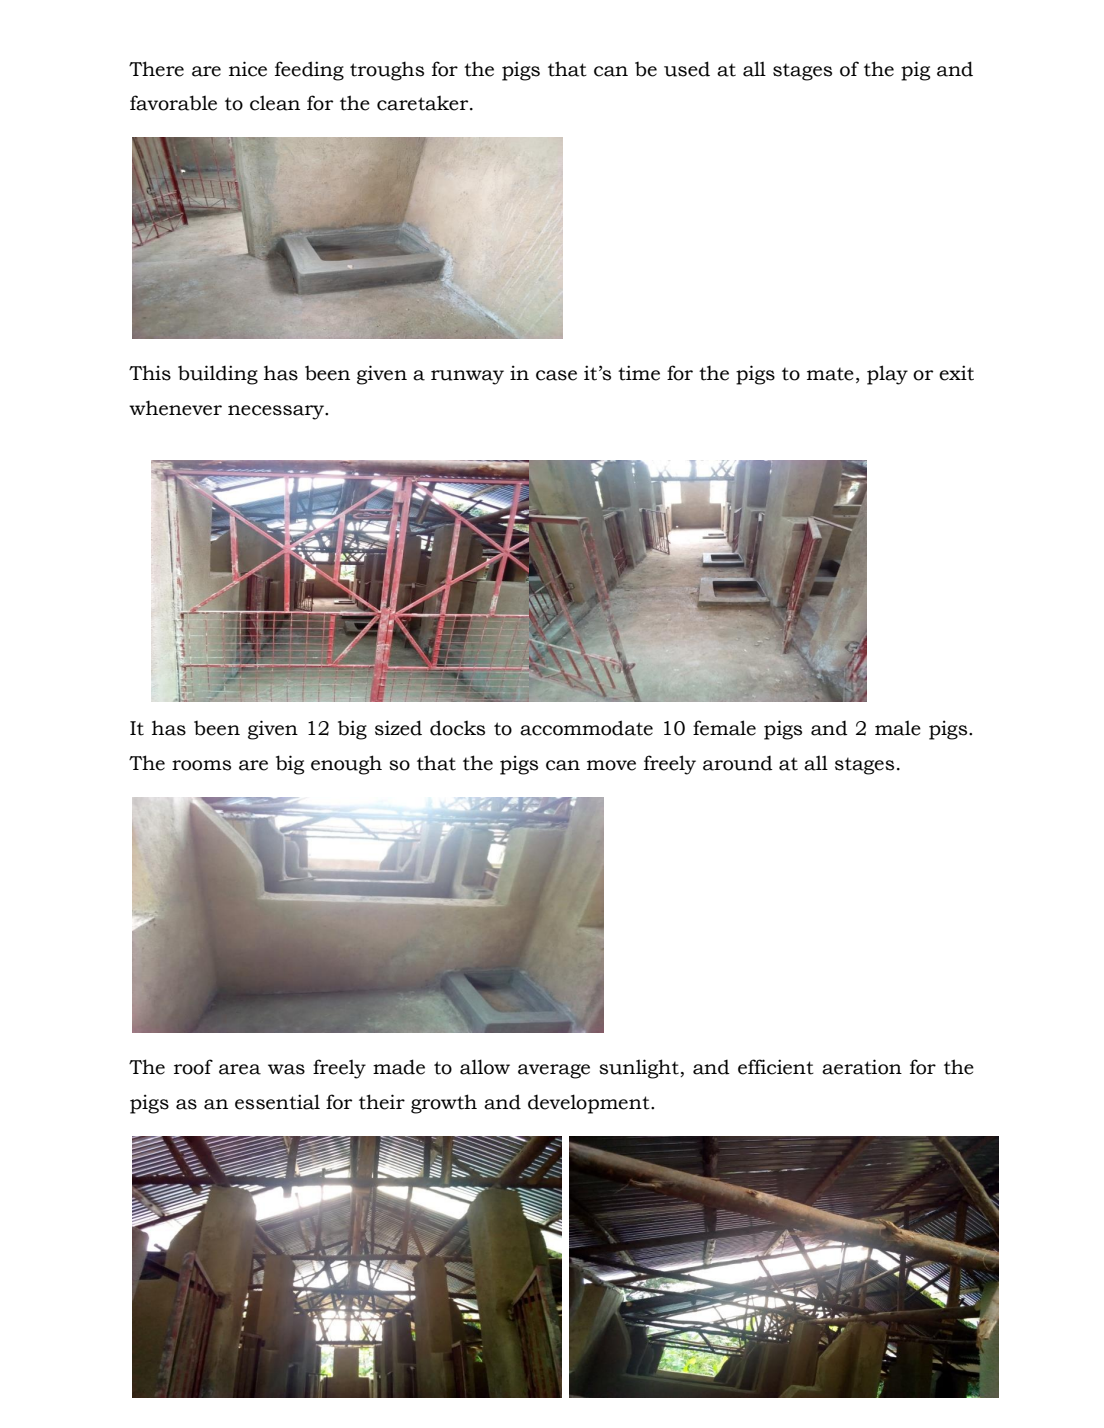 This screenshot has width=1104, height=1428. Describe the element at coordinates (424, 103) in the screenshot. I see `caretaker` at that location.
